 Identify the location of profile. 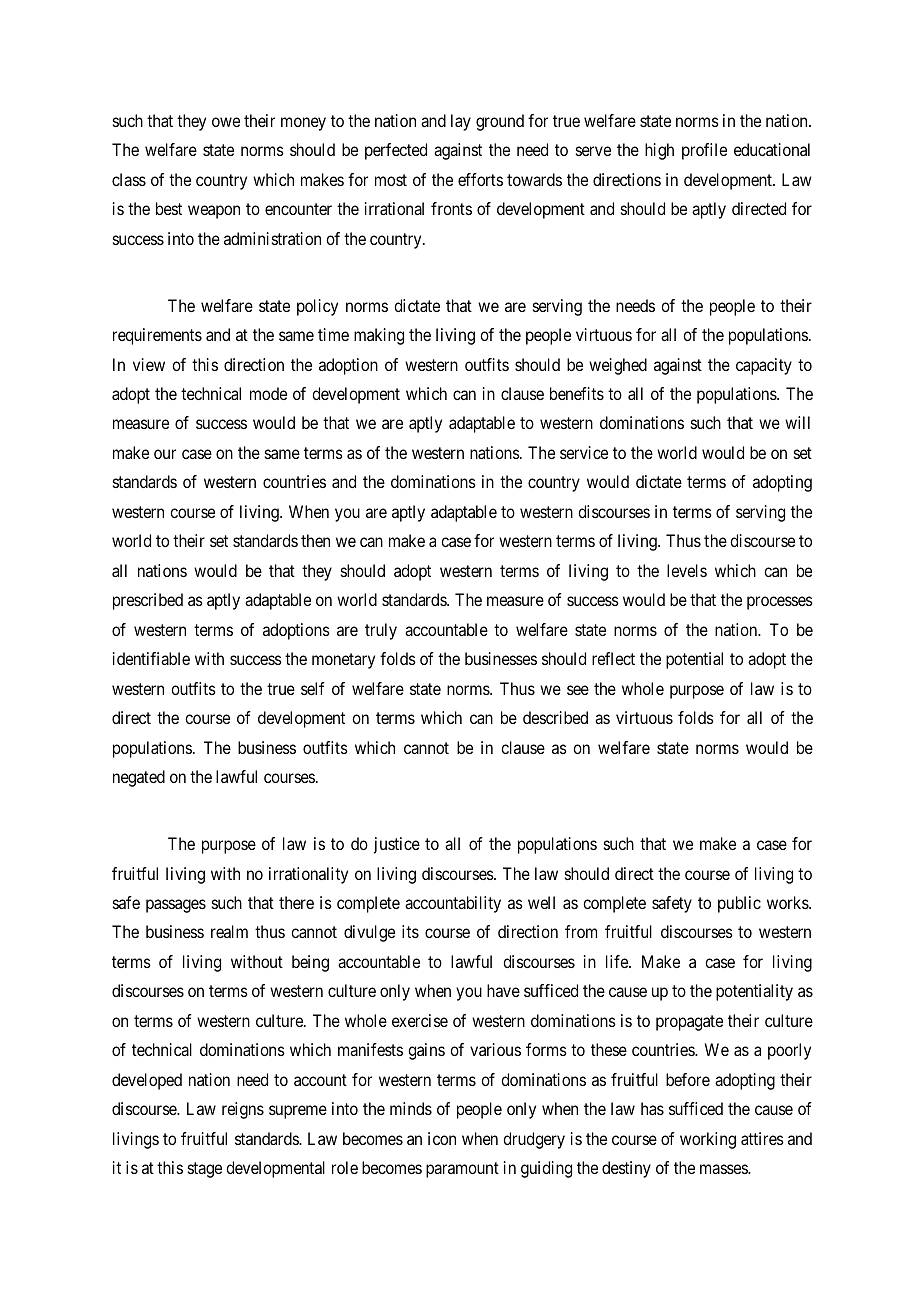
(704, 151).
